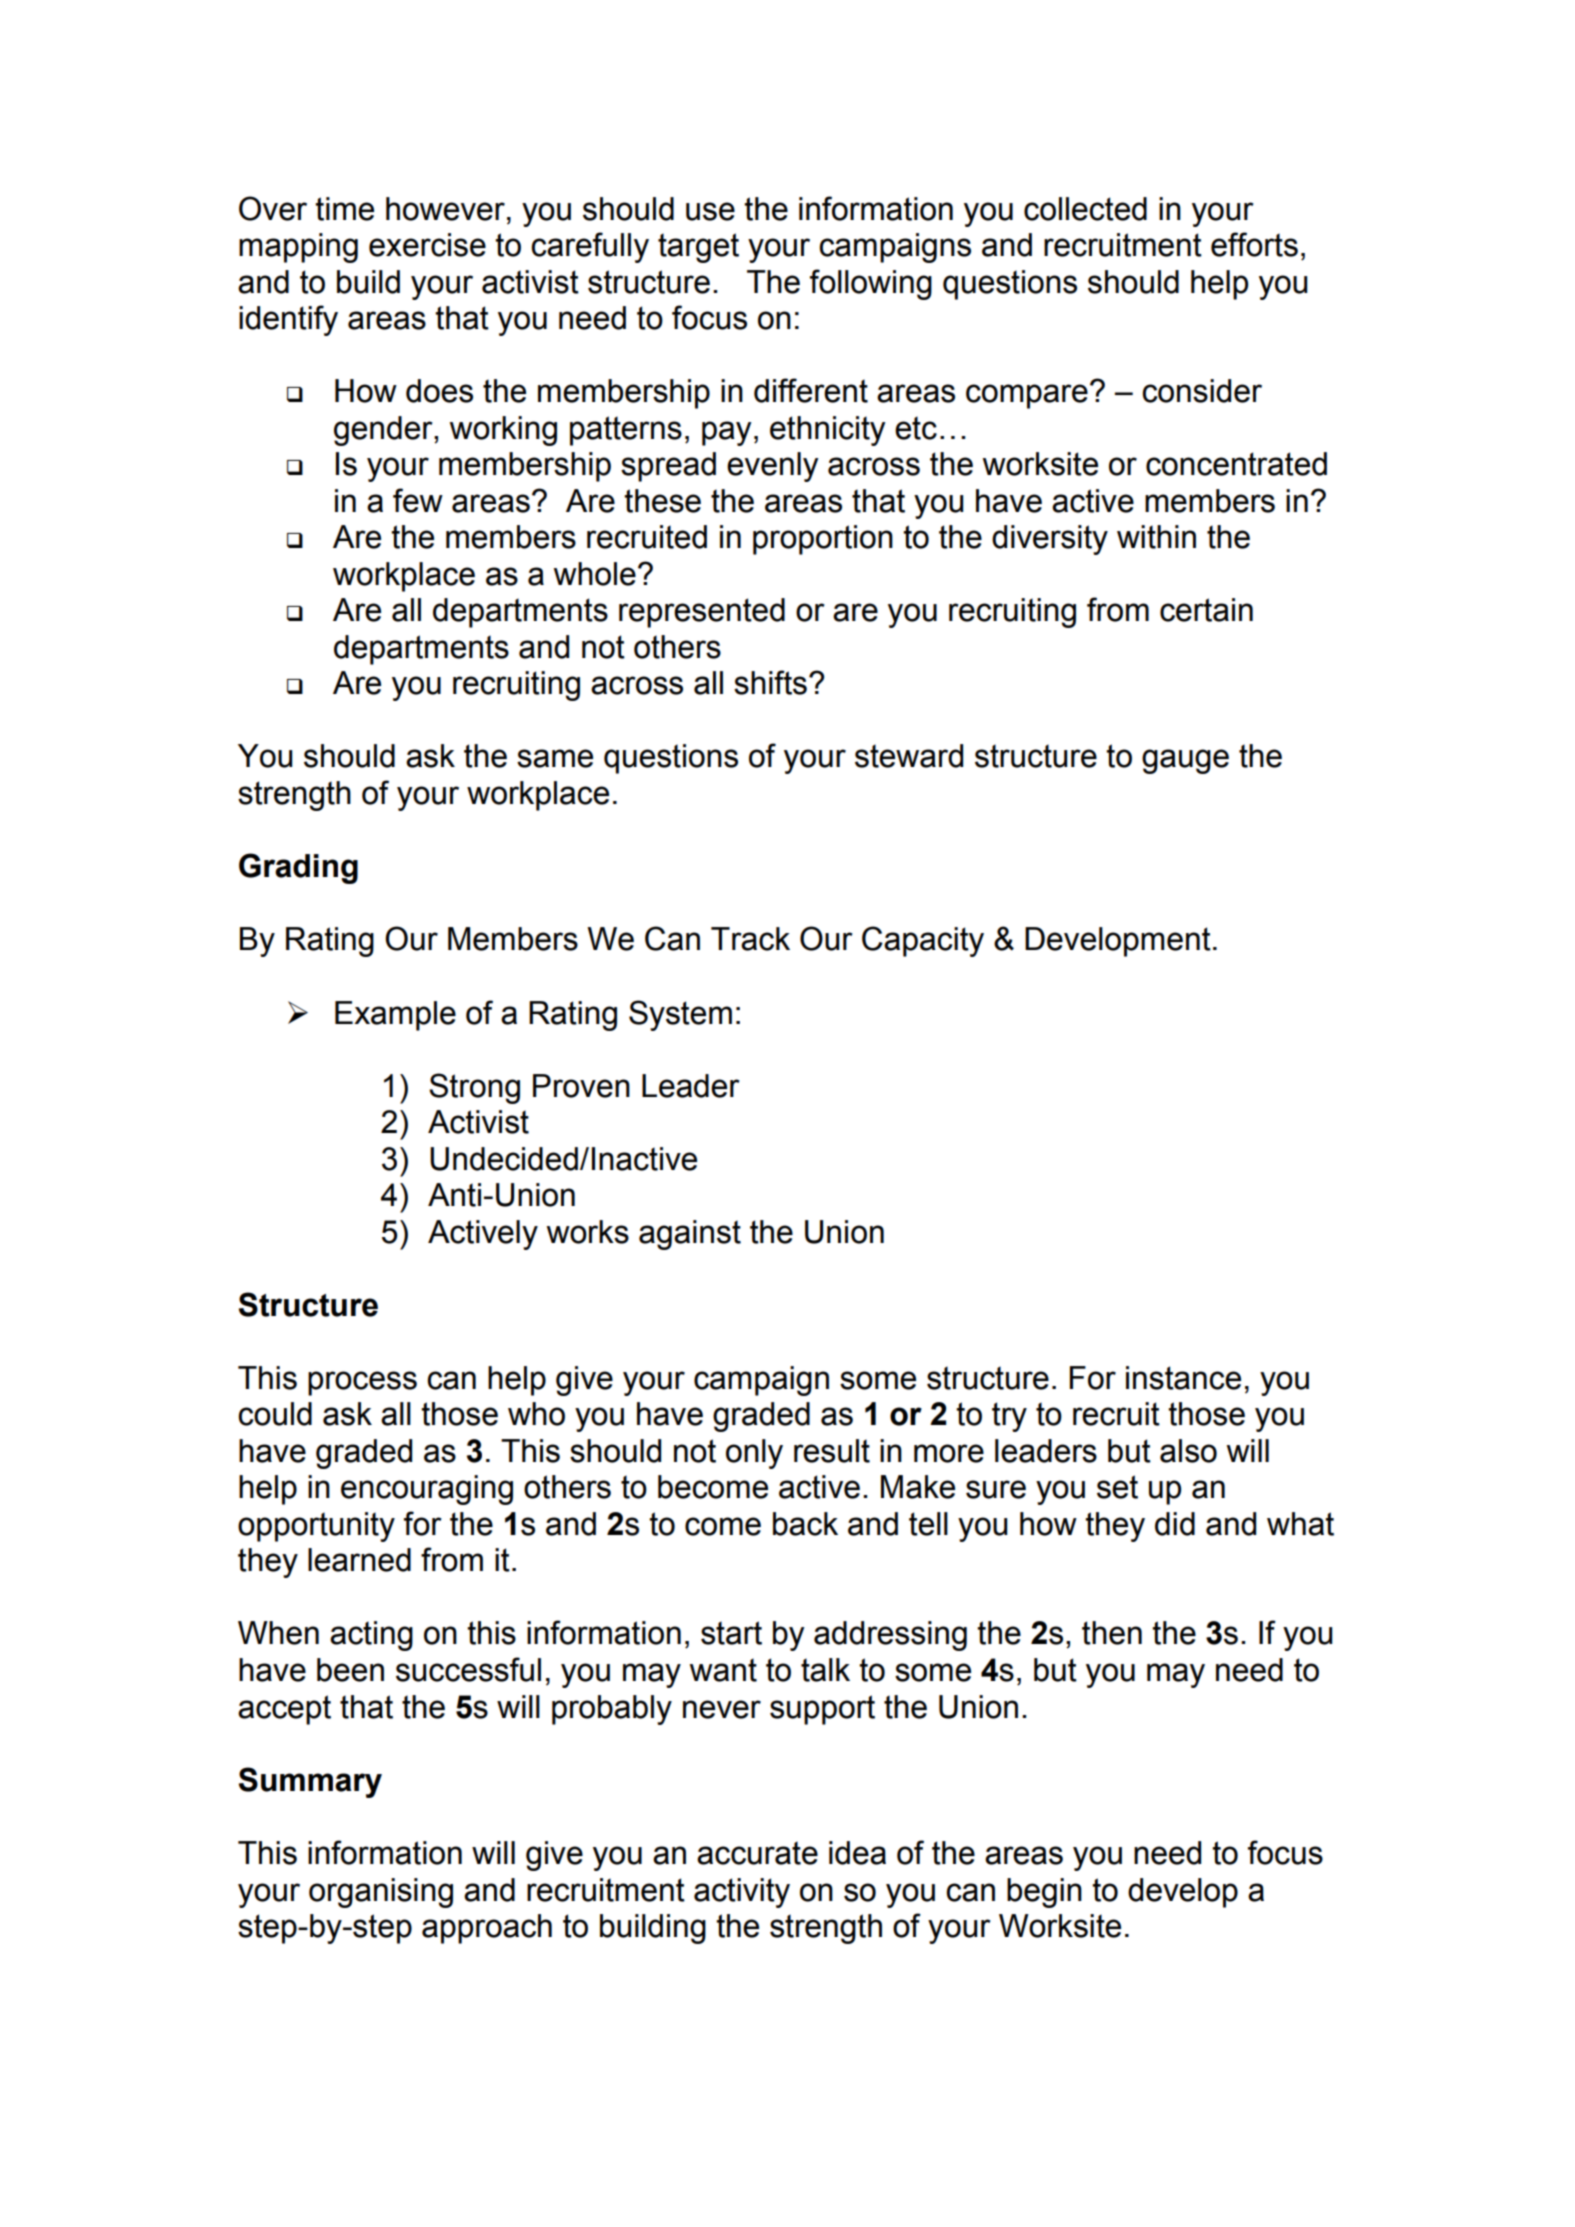 Image resolution: width=1575 pixels, height=2227 pixels. What do you see at coordinates (1175, 1524) in the image?
I see `did` at bounding box center [1175, 1524].
